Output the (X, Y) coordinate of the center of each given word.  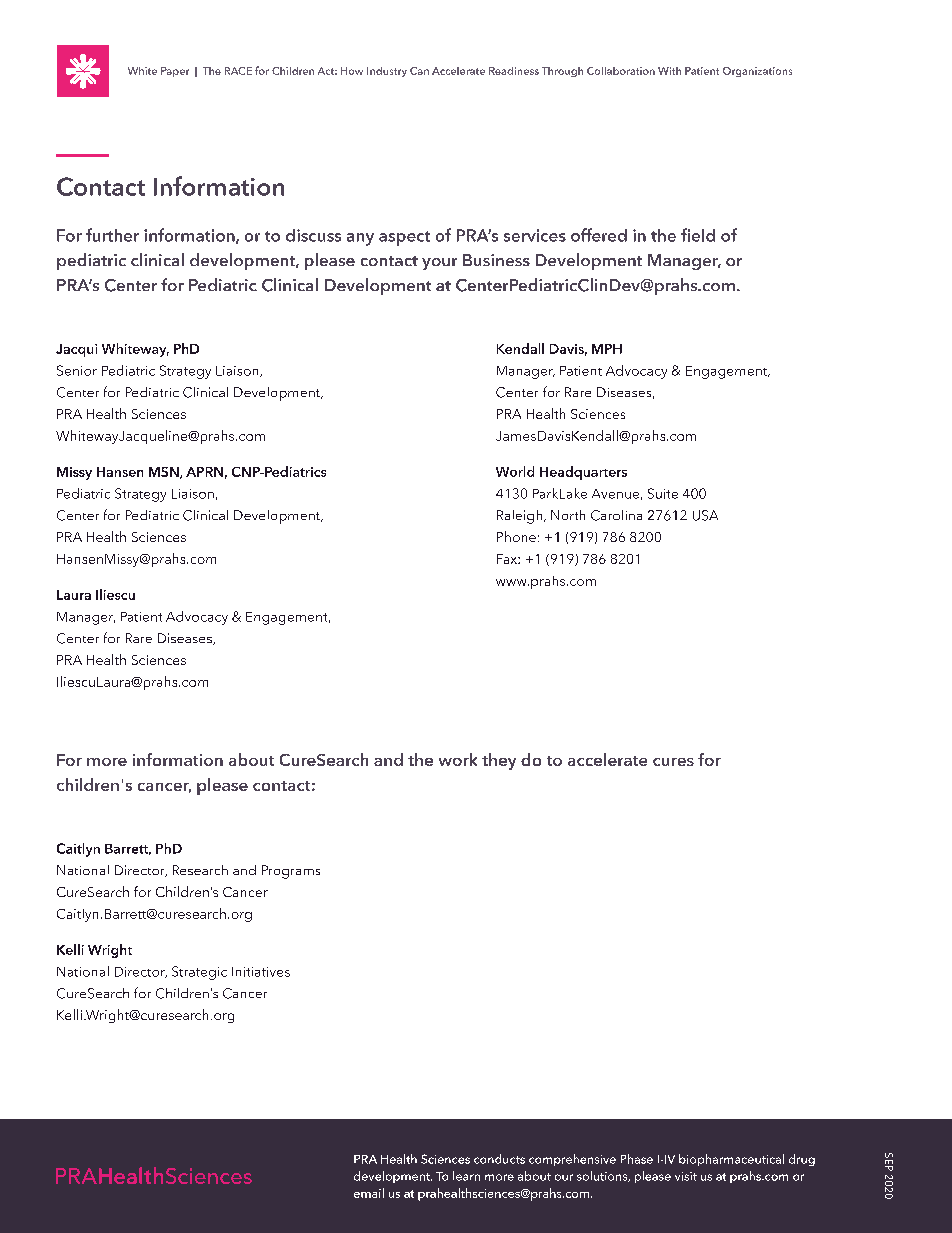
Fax (508, 559)
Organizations (757, 72)
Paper (175, 72)
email (369, 1193)
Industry (387, 72)
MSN (165, 473)
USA (705, 515)
